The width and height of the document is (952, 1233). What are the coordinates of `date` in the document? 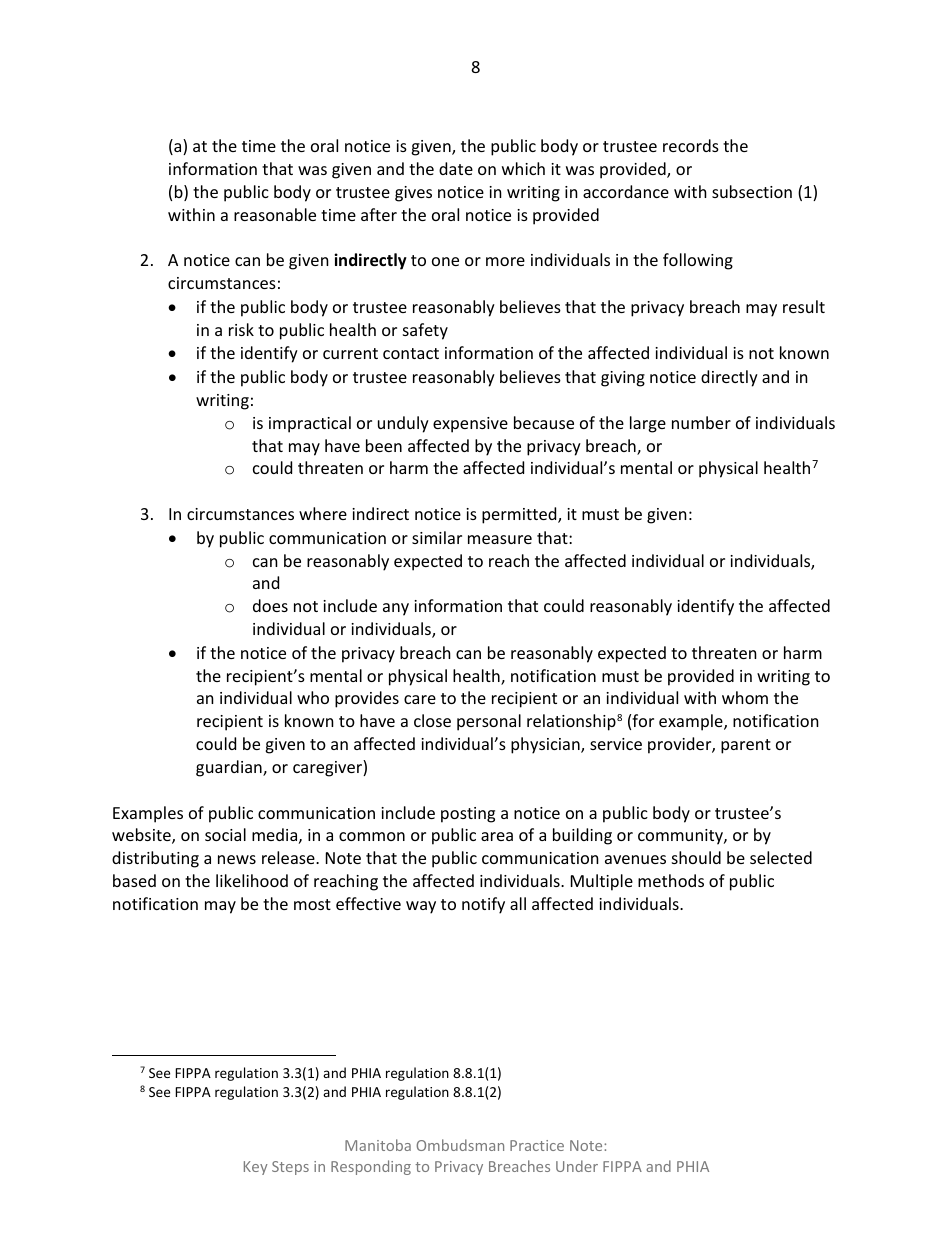 It's located at (456, 168).
